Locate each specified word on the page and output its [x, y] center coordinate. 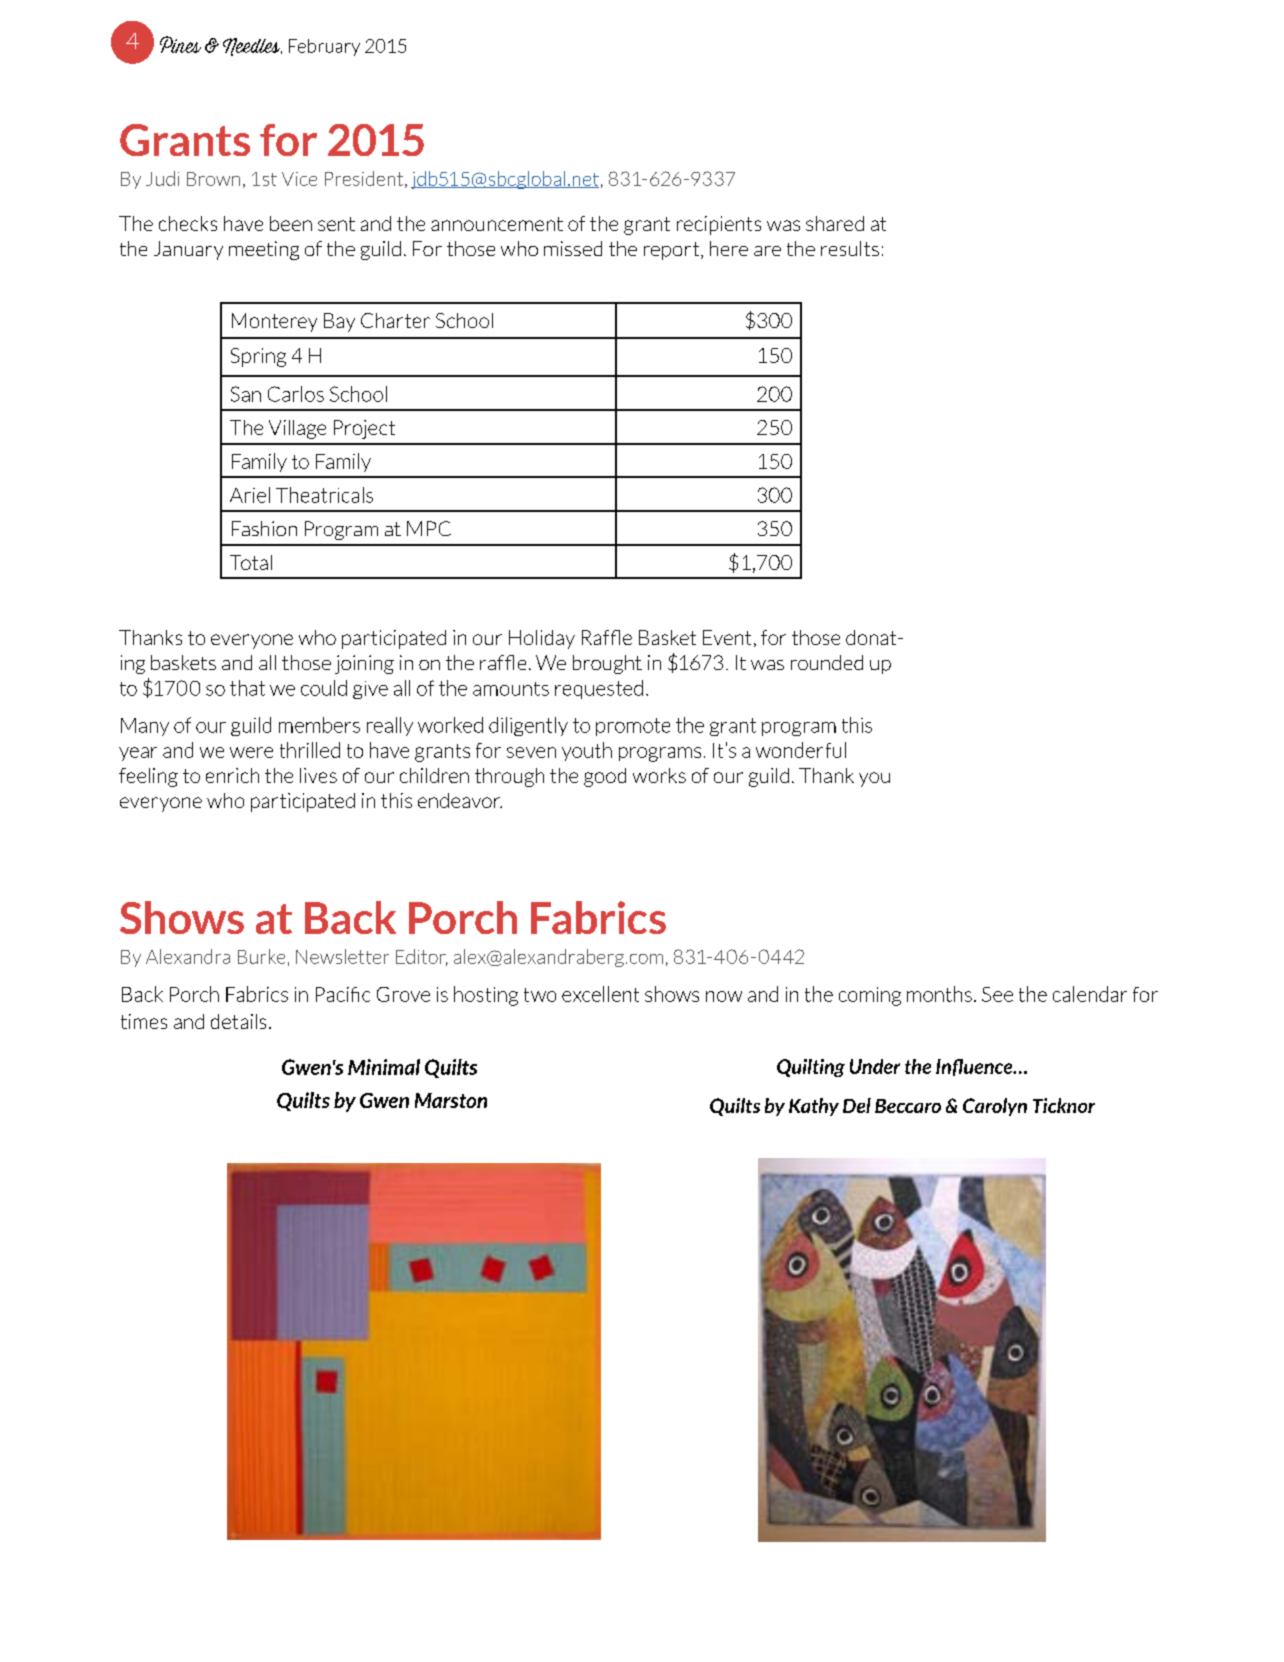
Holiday [542, 639]
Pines [180, 44]
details [238, 1021]
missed [573, 248]
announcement [497, 224]
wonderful [801, 750]
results [850, 248]
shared [835, 223]
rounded [827, 662]
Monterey [274, 322]
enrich [232, 775]
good [605, 777]
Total [251, 562]
